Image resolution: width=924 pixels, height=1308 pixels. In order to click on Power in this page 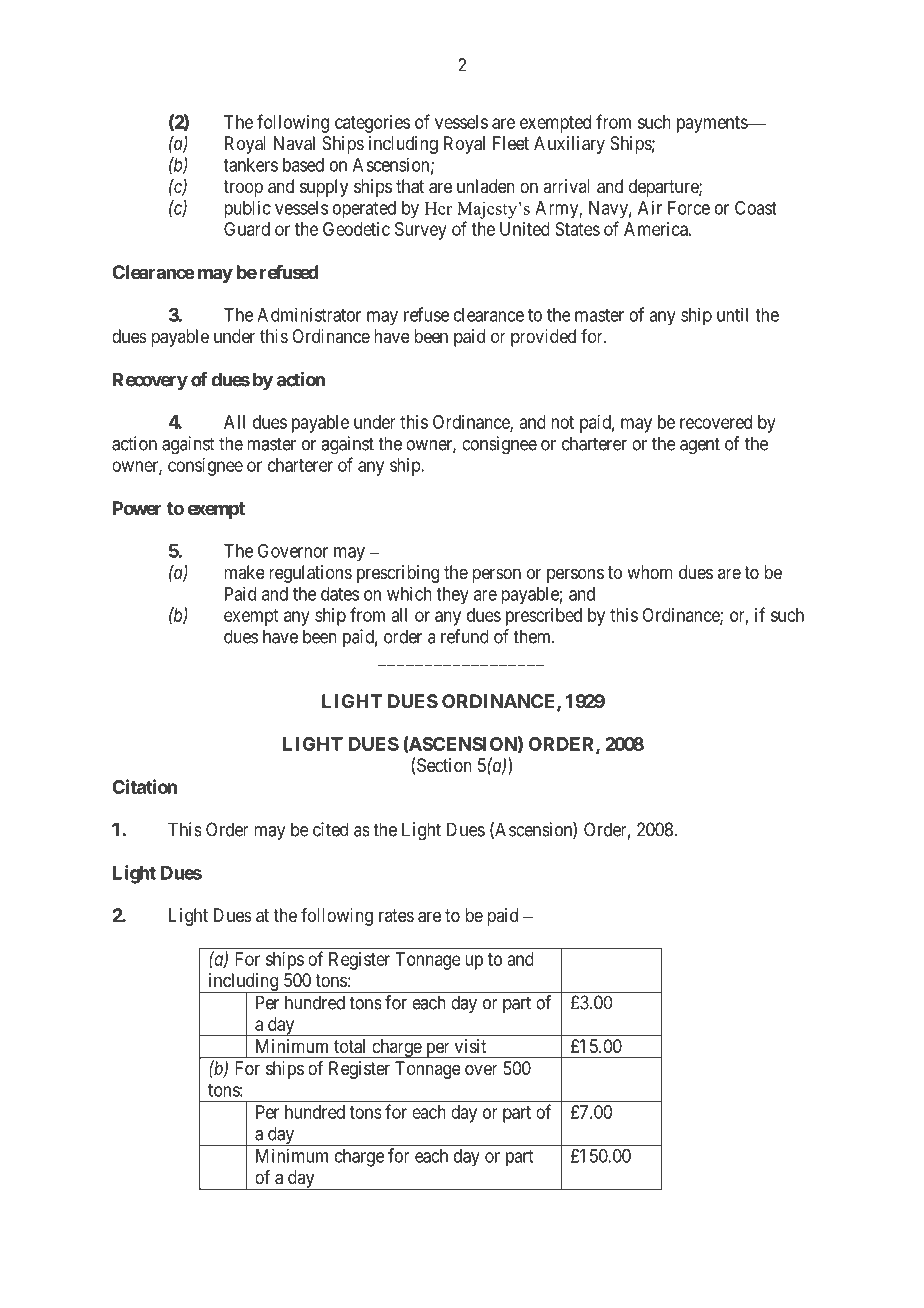, I will do `click(137, 508)`.
